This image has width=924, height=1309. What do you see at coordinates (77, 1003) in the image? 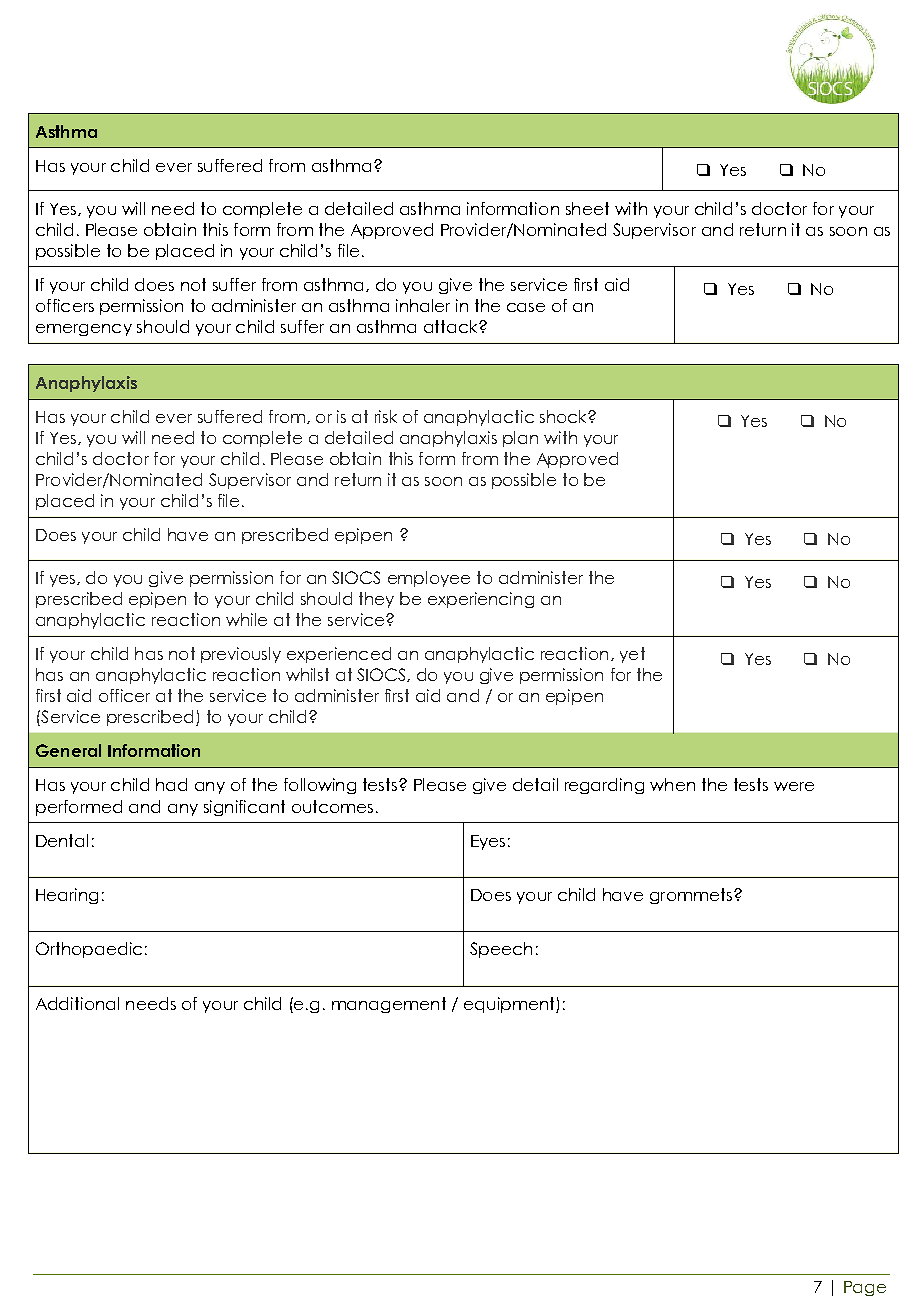
I see `Additional` at bounding box center [77, 1003].
